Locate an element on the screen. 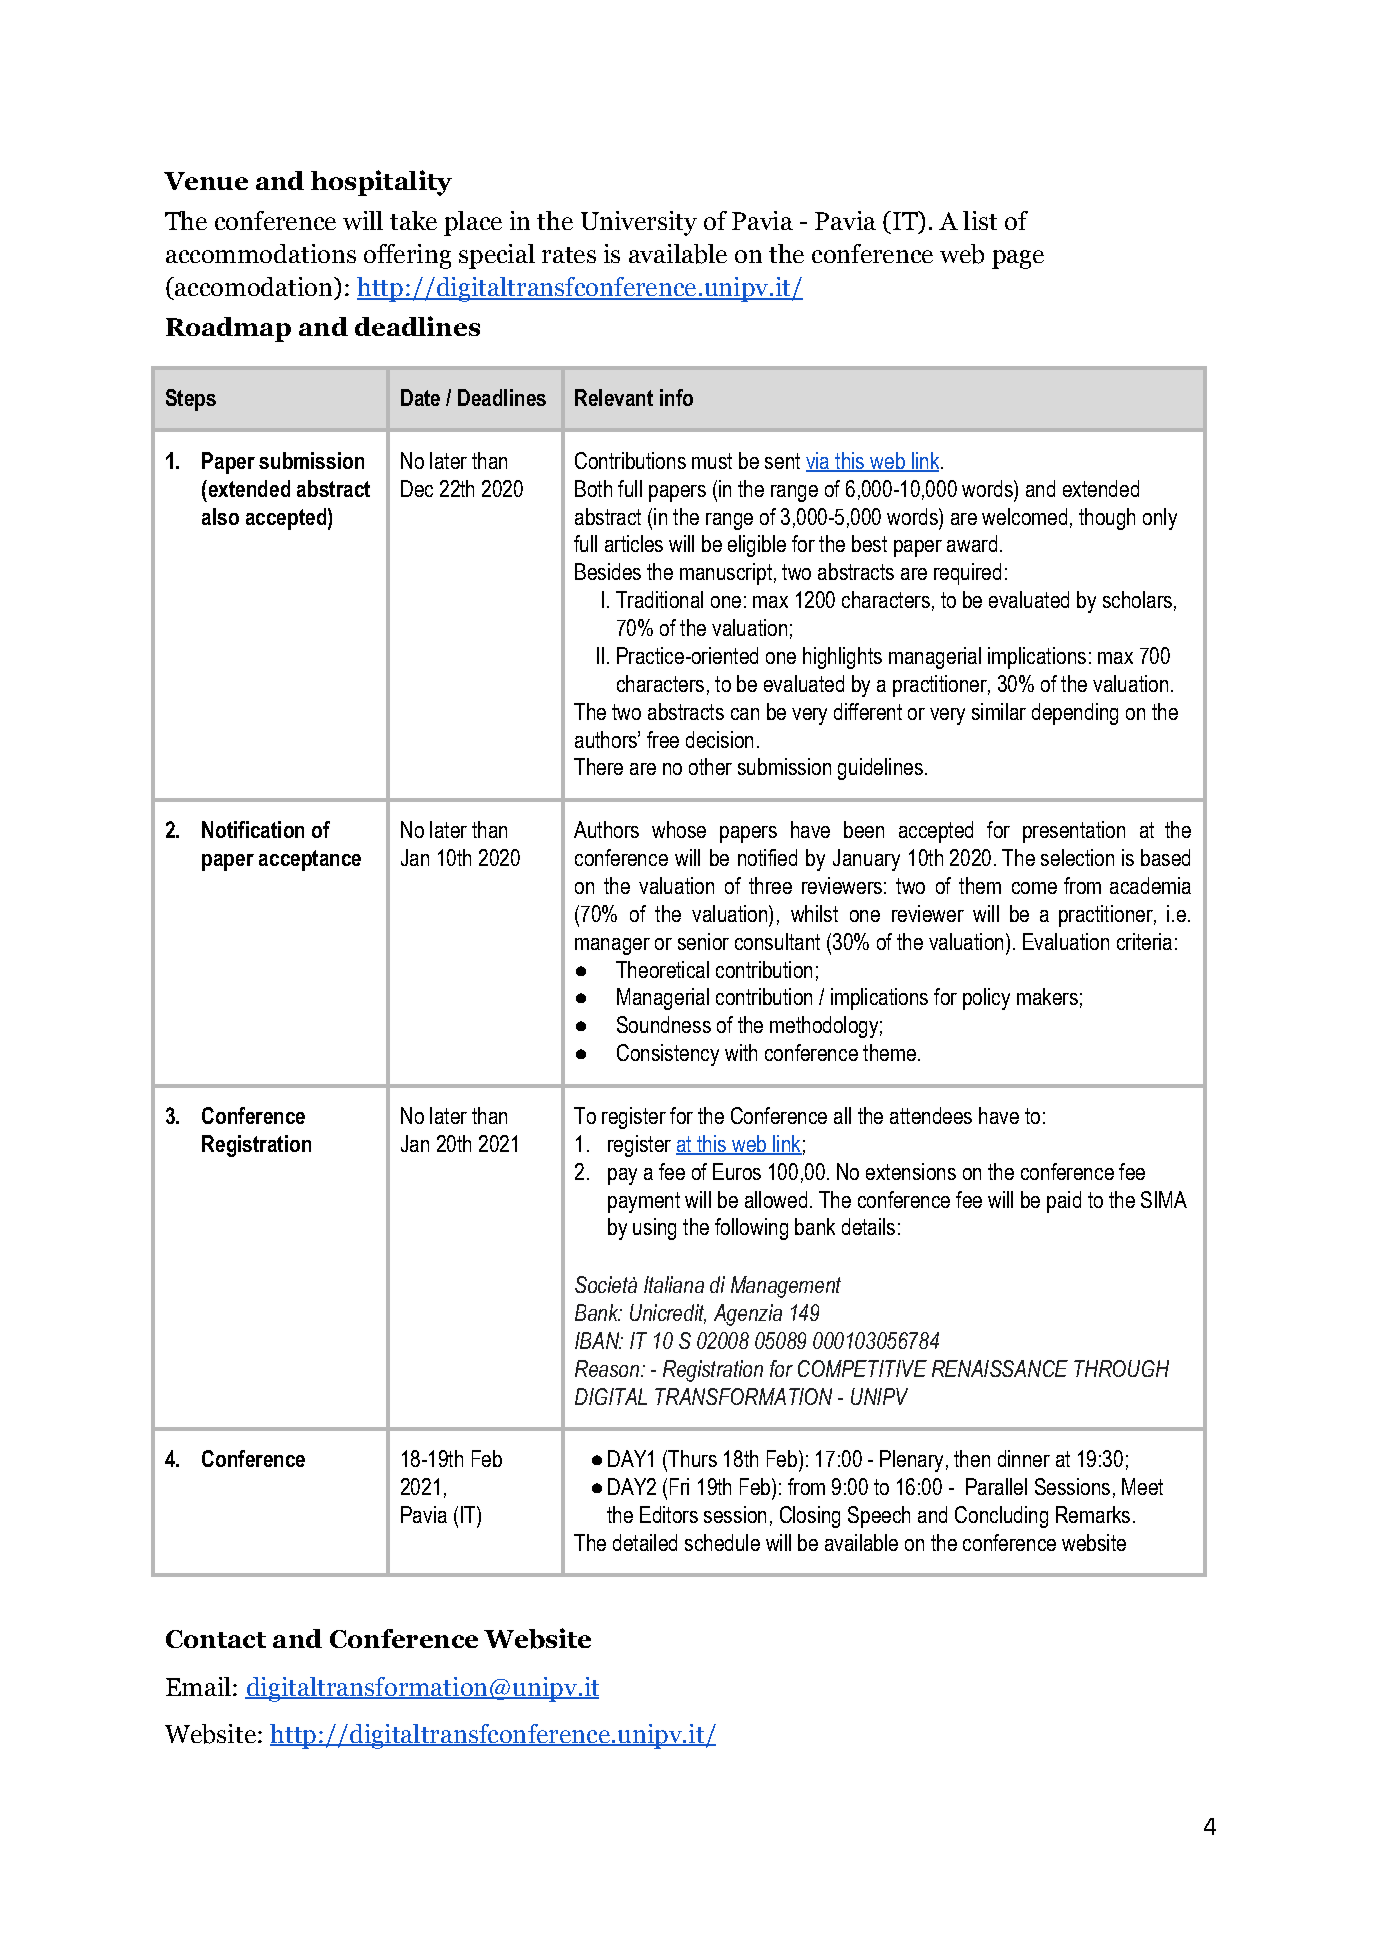 This screenshot has height=1957, width=1383. Contact is located at coordinates (216, 1639).
